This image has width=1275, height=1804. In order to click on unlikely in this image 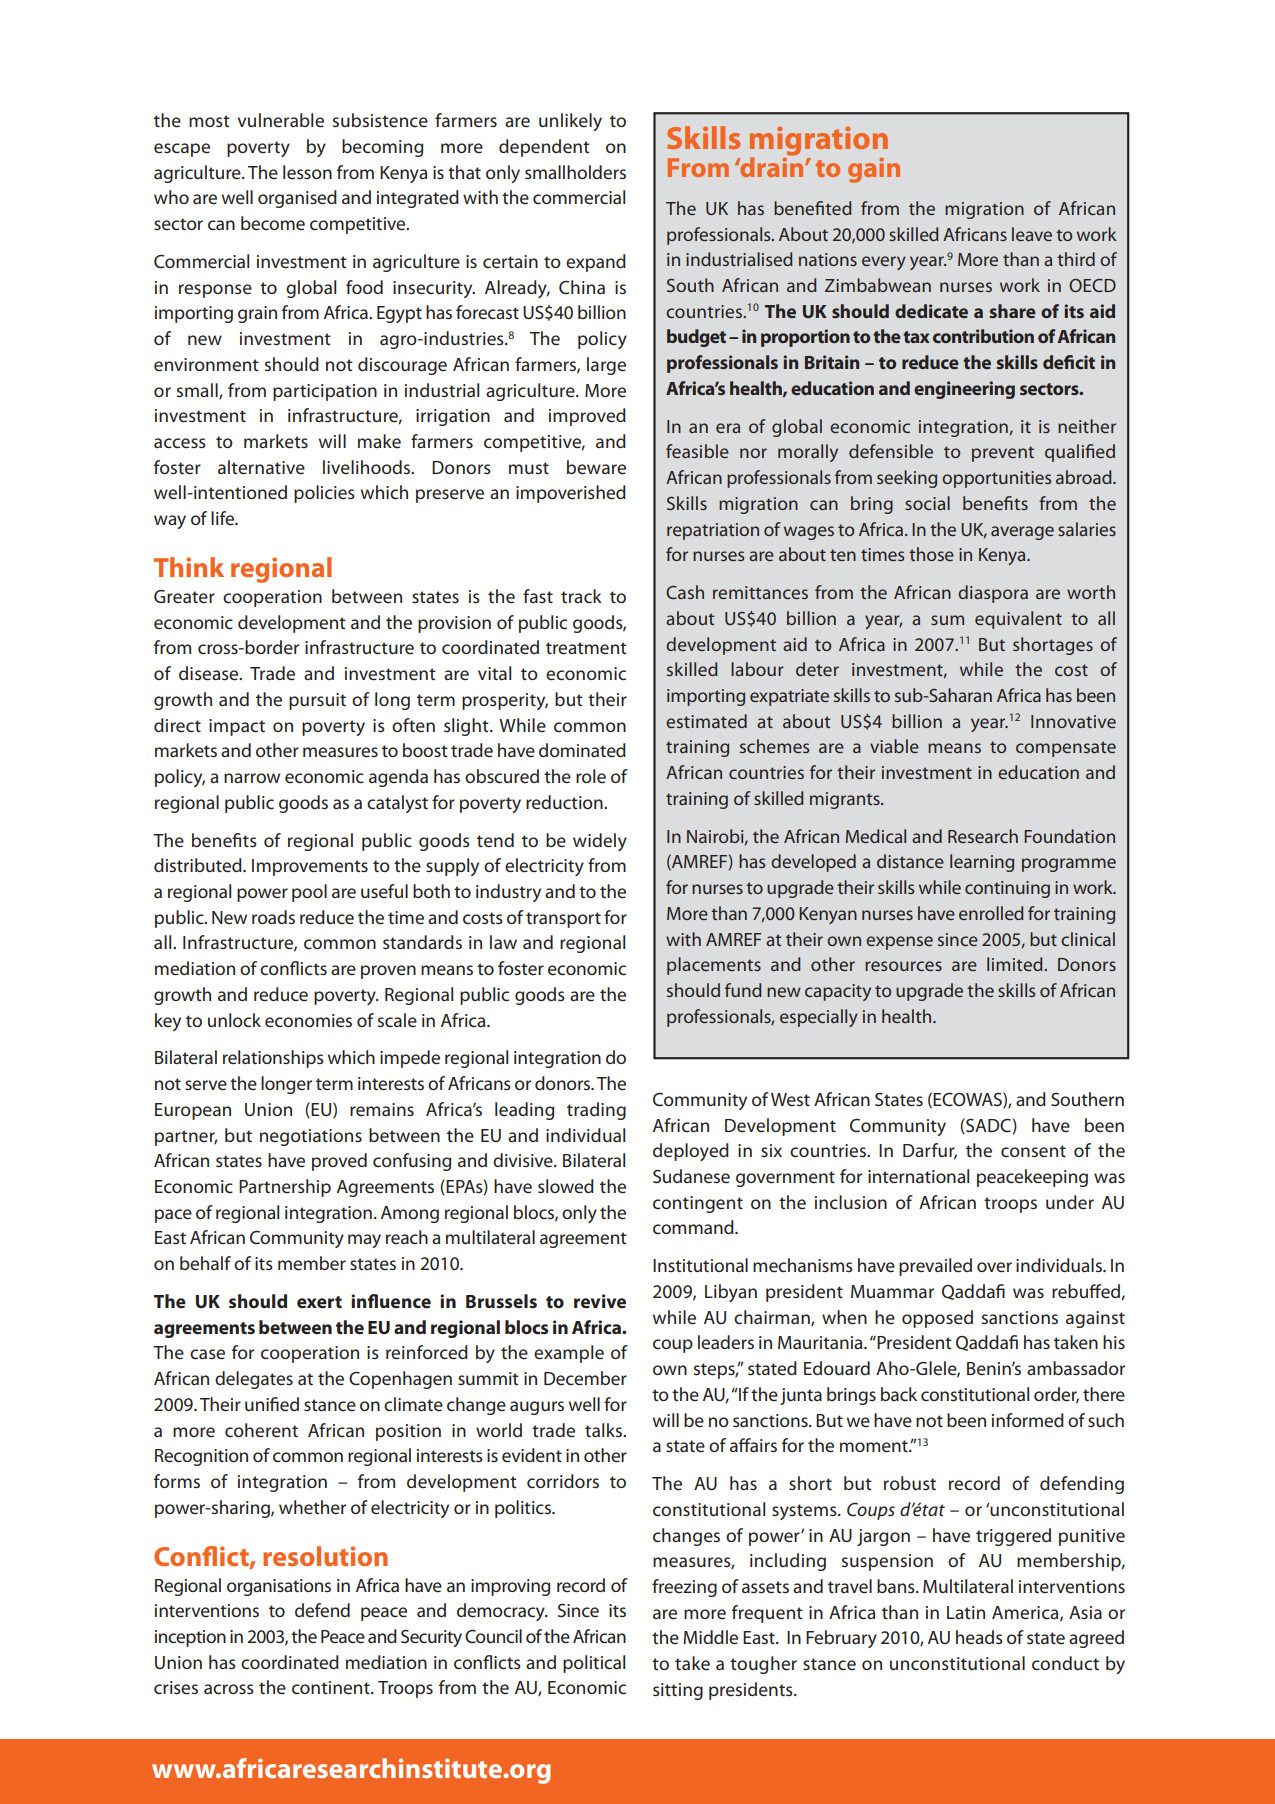, I will do `click(570, 122)`.
